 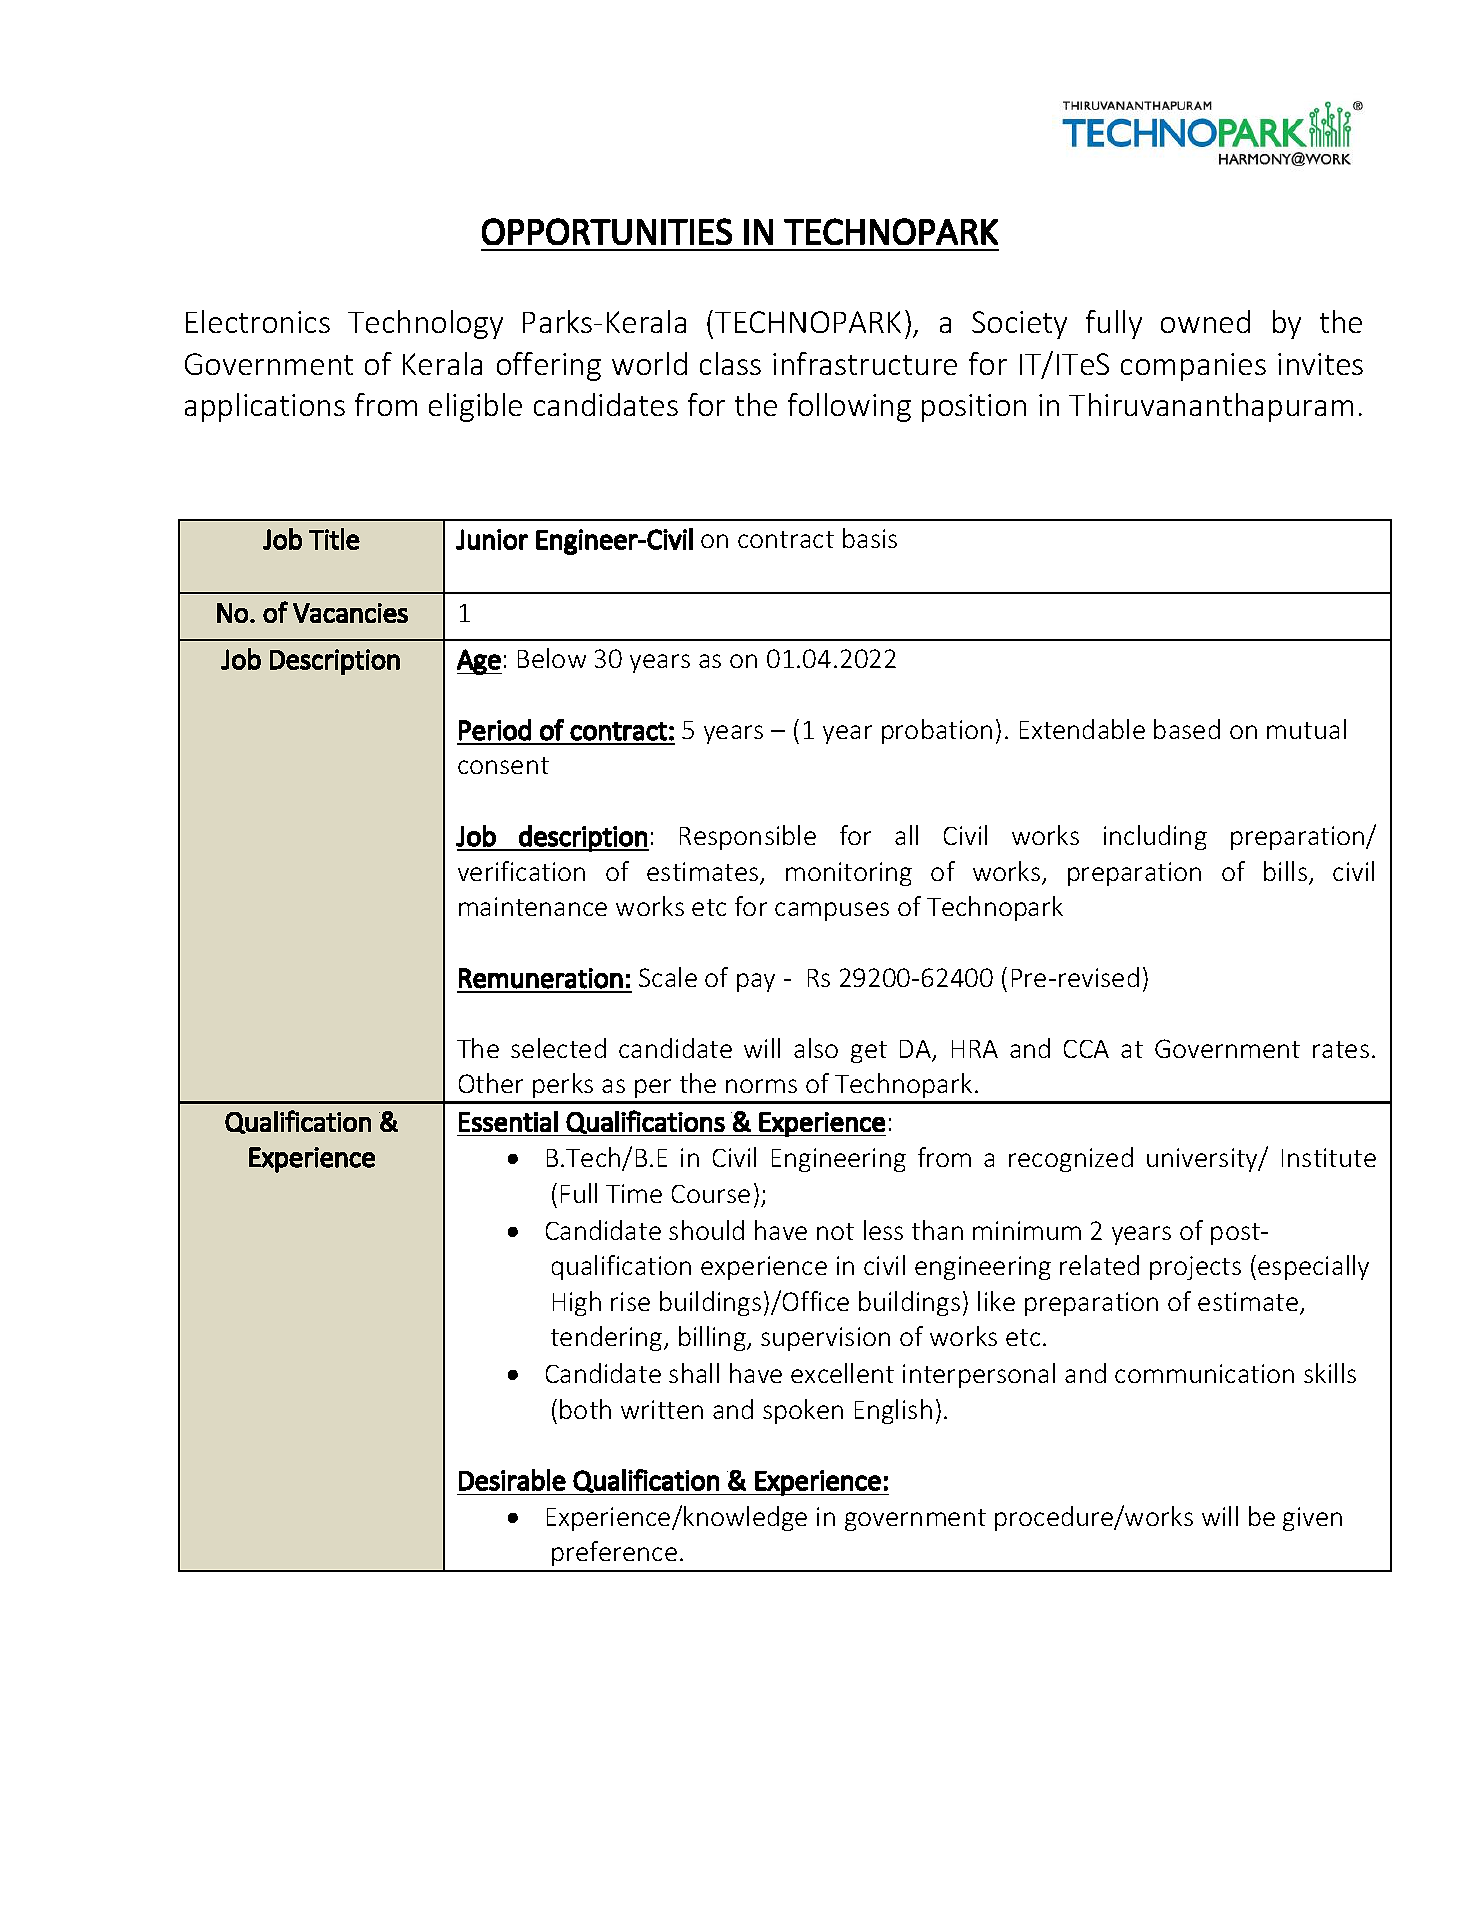 I want to click on owned, so click(x=1205, y=321).
